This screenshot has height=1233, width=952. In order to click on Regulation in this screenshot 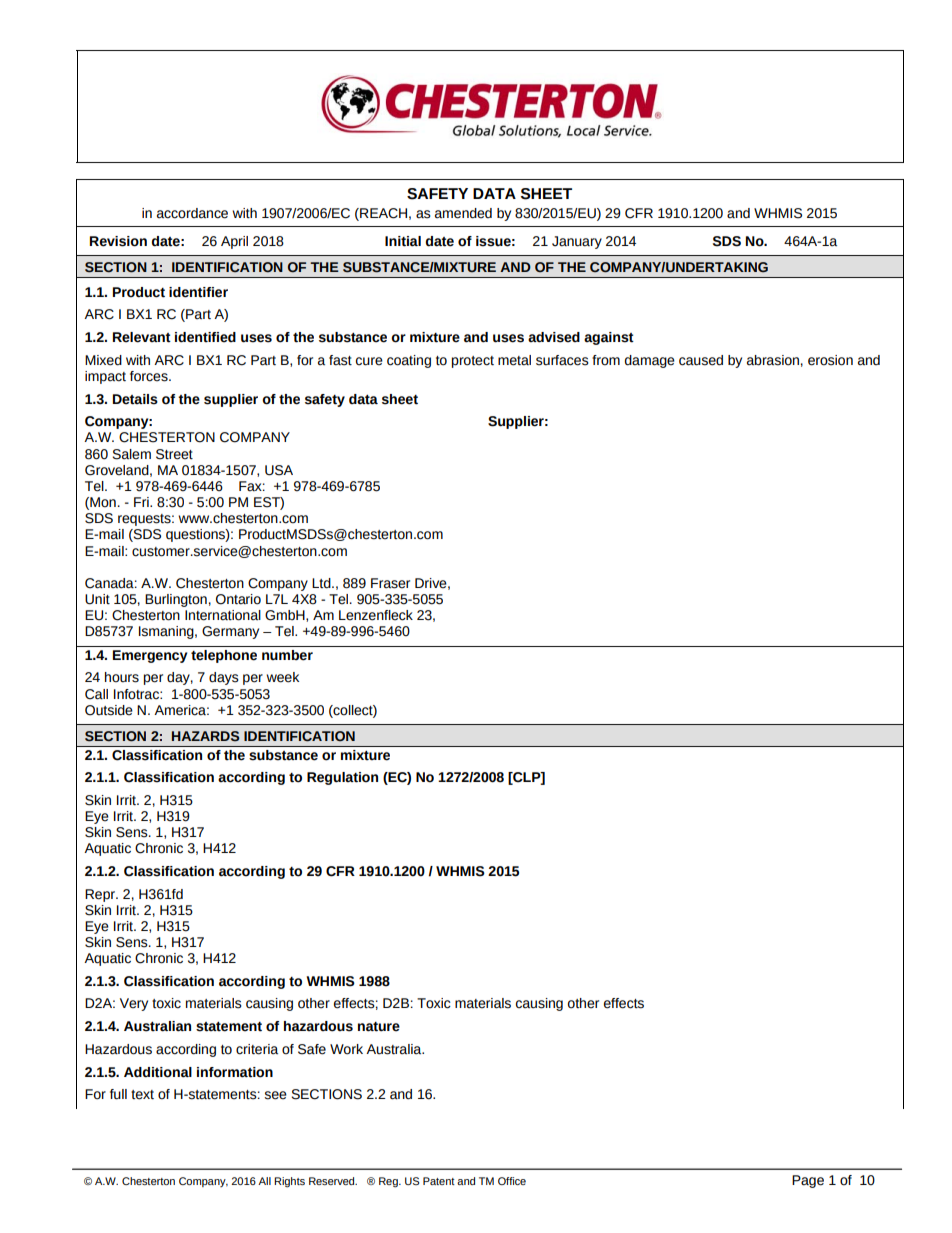, I will do `click(342, 778)`.
